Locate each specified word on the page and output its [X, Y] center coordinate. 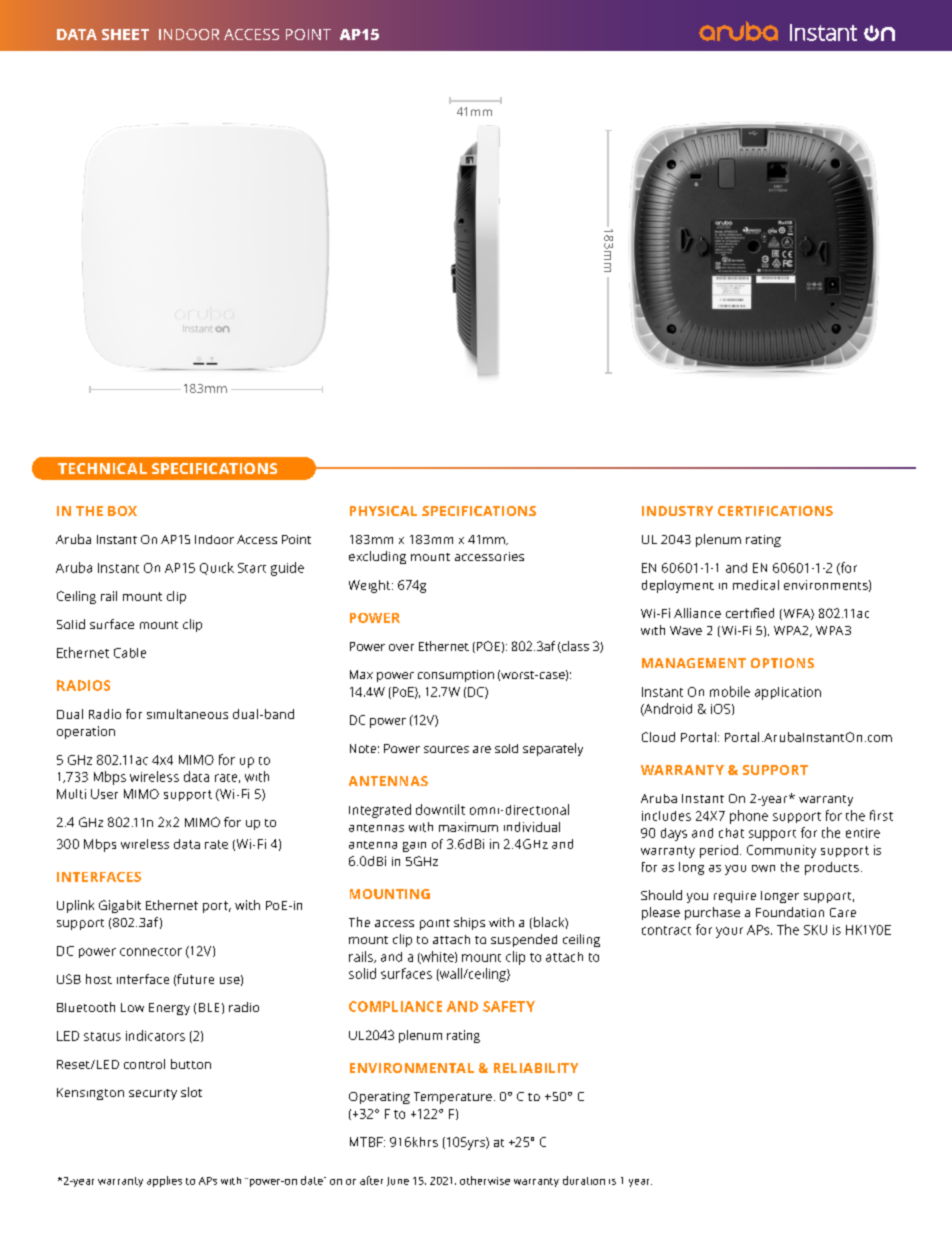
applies [164, 1181]
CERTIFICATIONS [775, 511]
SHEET [125, 34]
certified [750, 613]
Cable [130, 653]
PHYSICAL [383, 511]
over [401, 647]
